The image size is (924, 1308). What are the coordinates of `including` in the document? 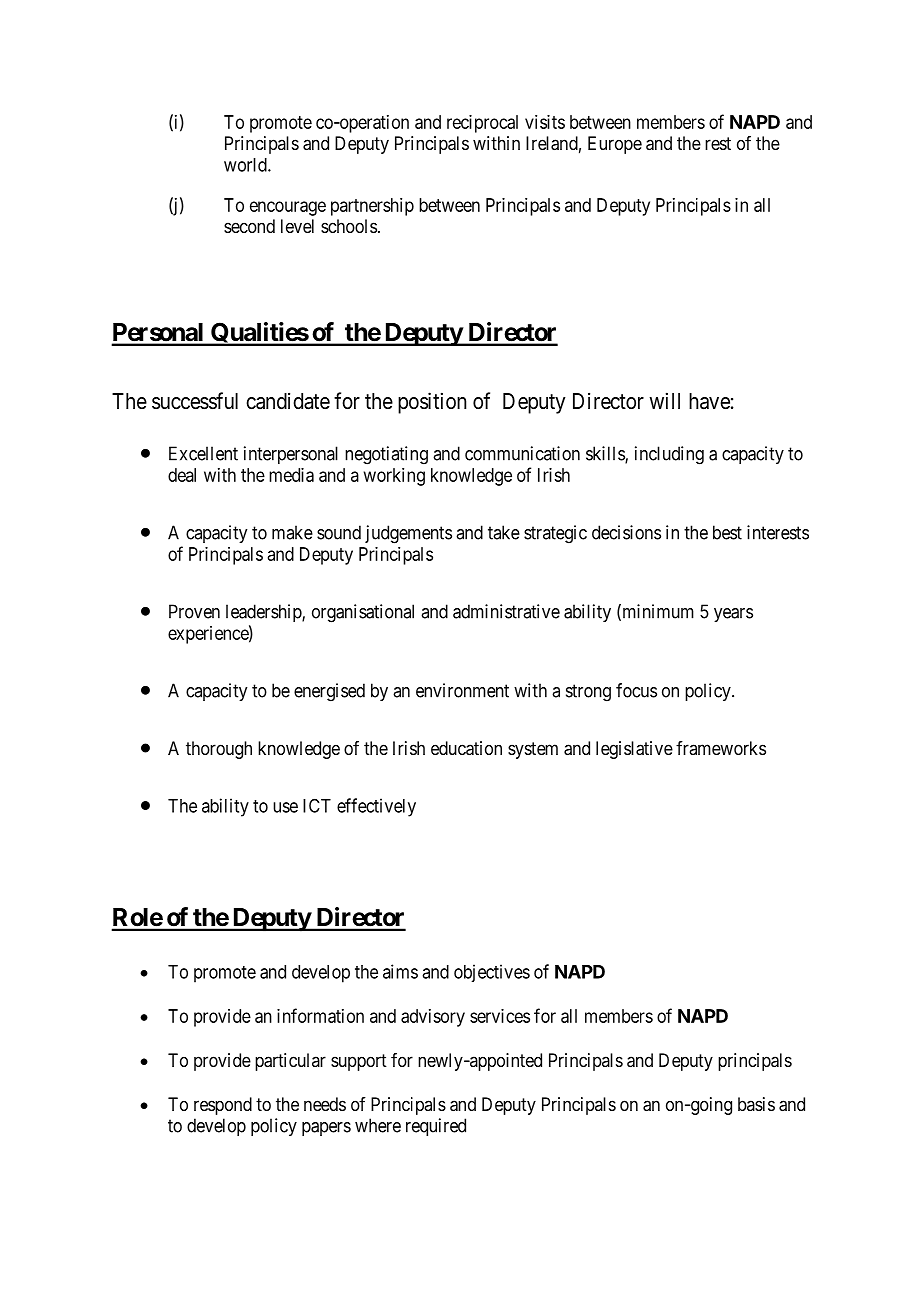 It's located at (669, 455).
